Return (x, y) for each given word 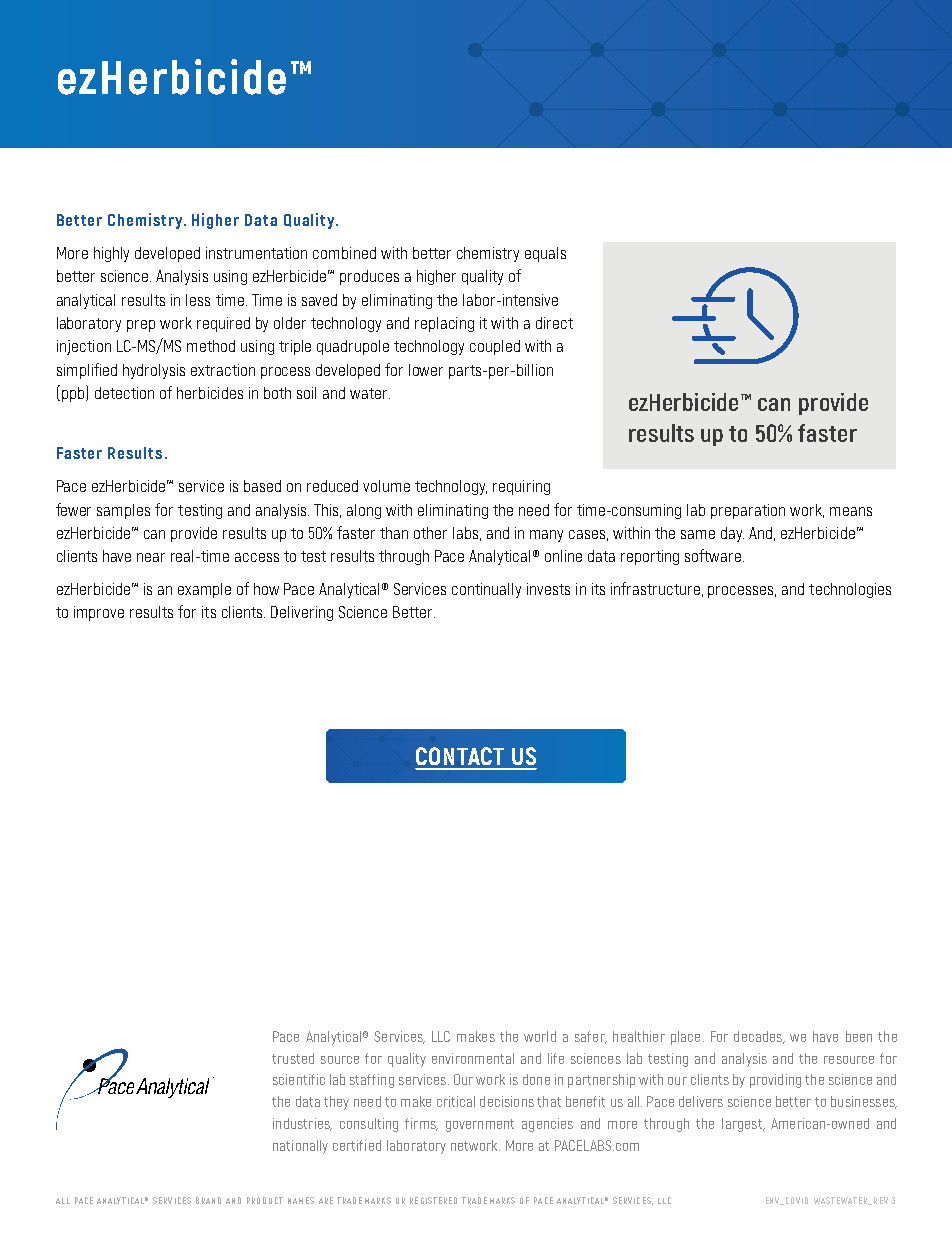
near (151, 557)
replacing (444, 324)
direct (554, 323)
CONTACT (460, 756)
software (713, 555)
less (198, 300)
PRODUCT (265, 1200)
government (480, 1125)
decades (759, 1037)
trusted (293, 1058)
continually (486, 590)
